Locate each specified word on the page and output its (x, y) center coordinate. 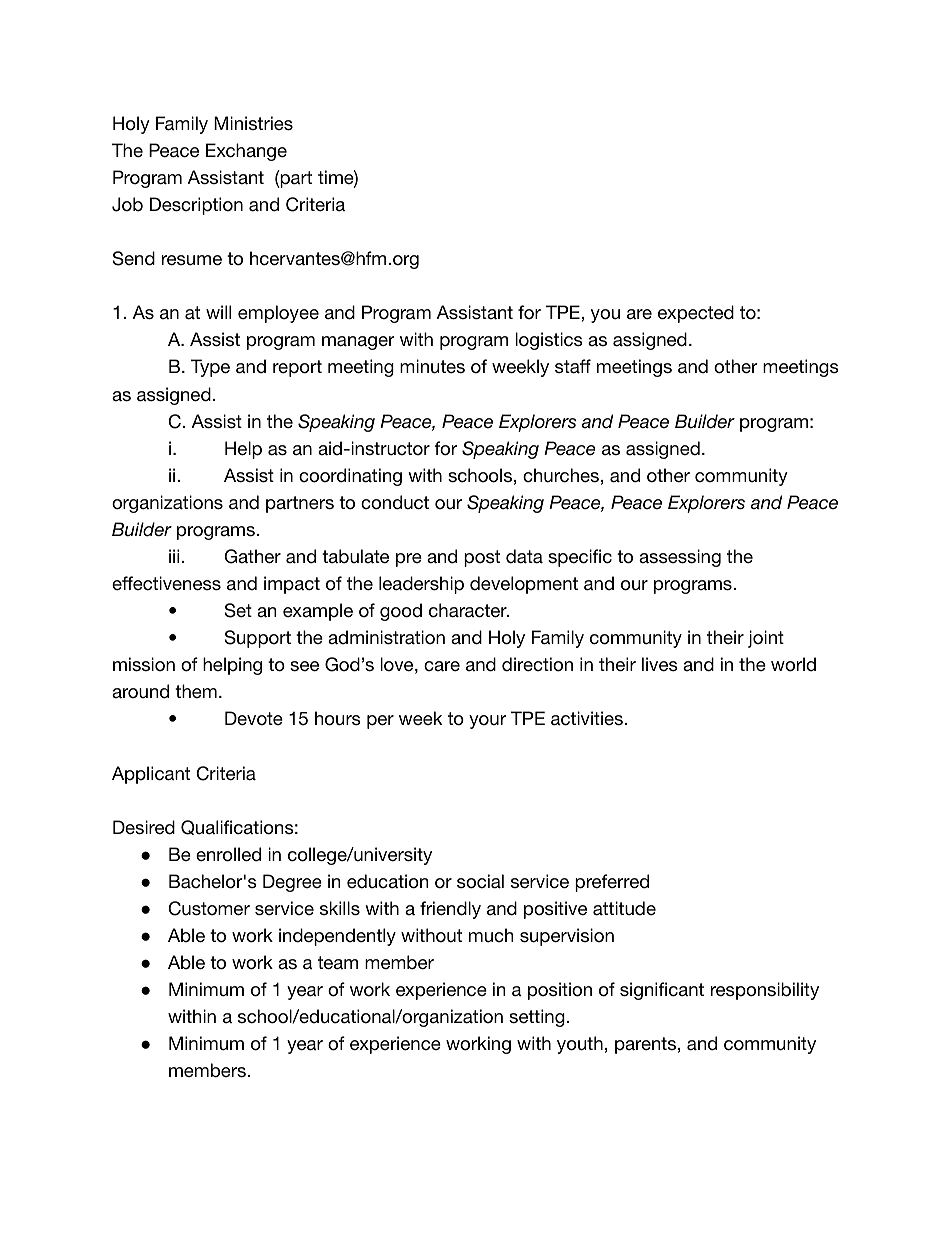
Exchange (246, 152)
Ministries (253, 123)
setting (537, 1018)
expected (696, 314)
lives (660, 664)
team (338, 963)
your (487, 722)
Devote (254, 718)
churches (561, 475)
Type (210, 368)
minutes (432, 366)
